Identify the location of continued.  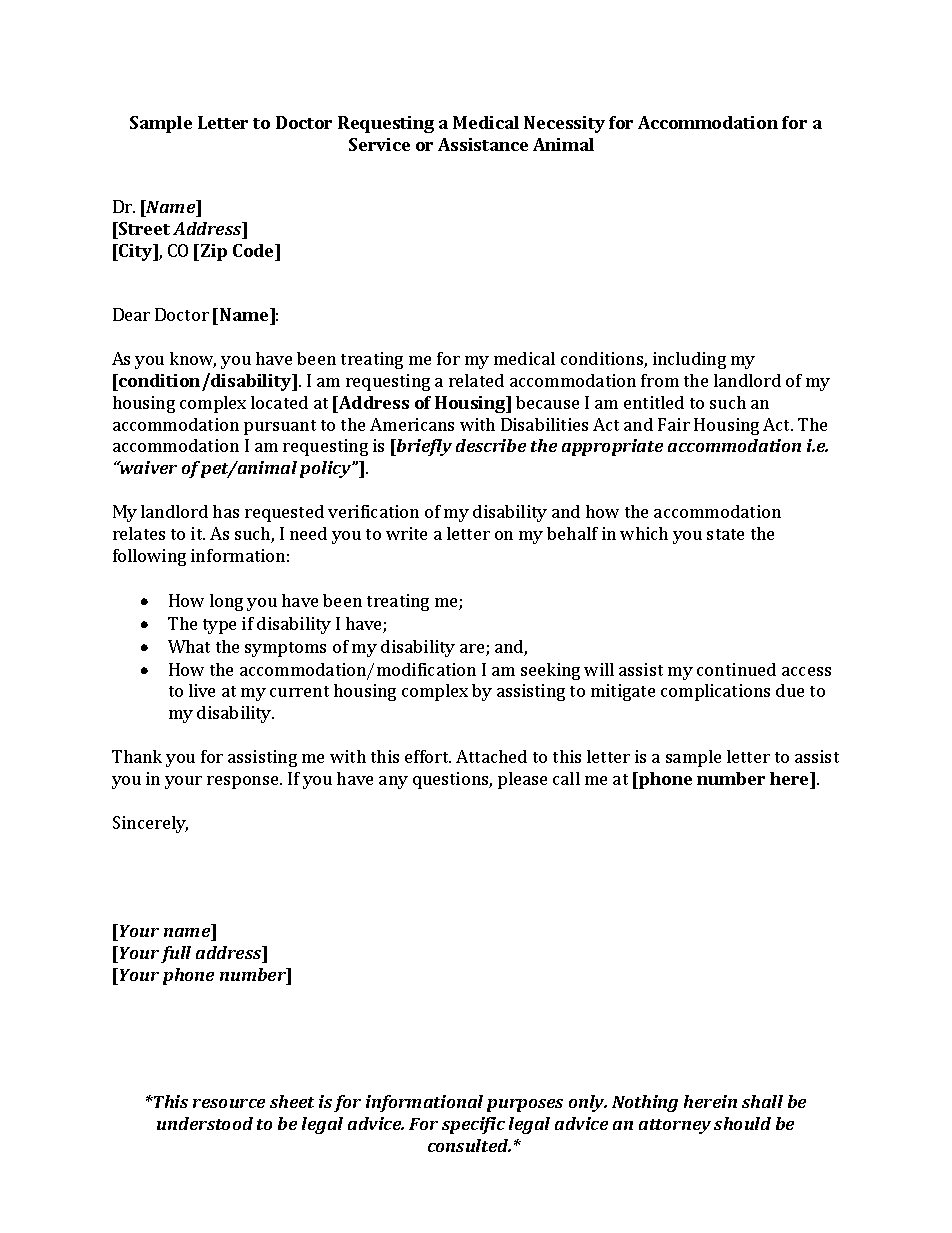
(736, 669).
